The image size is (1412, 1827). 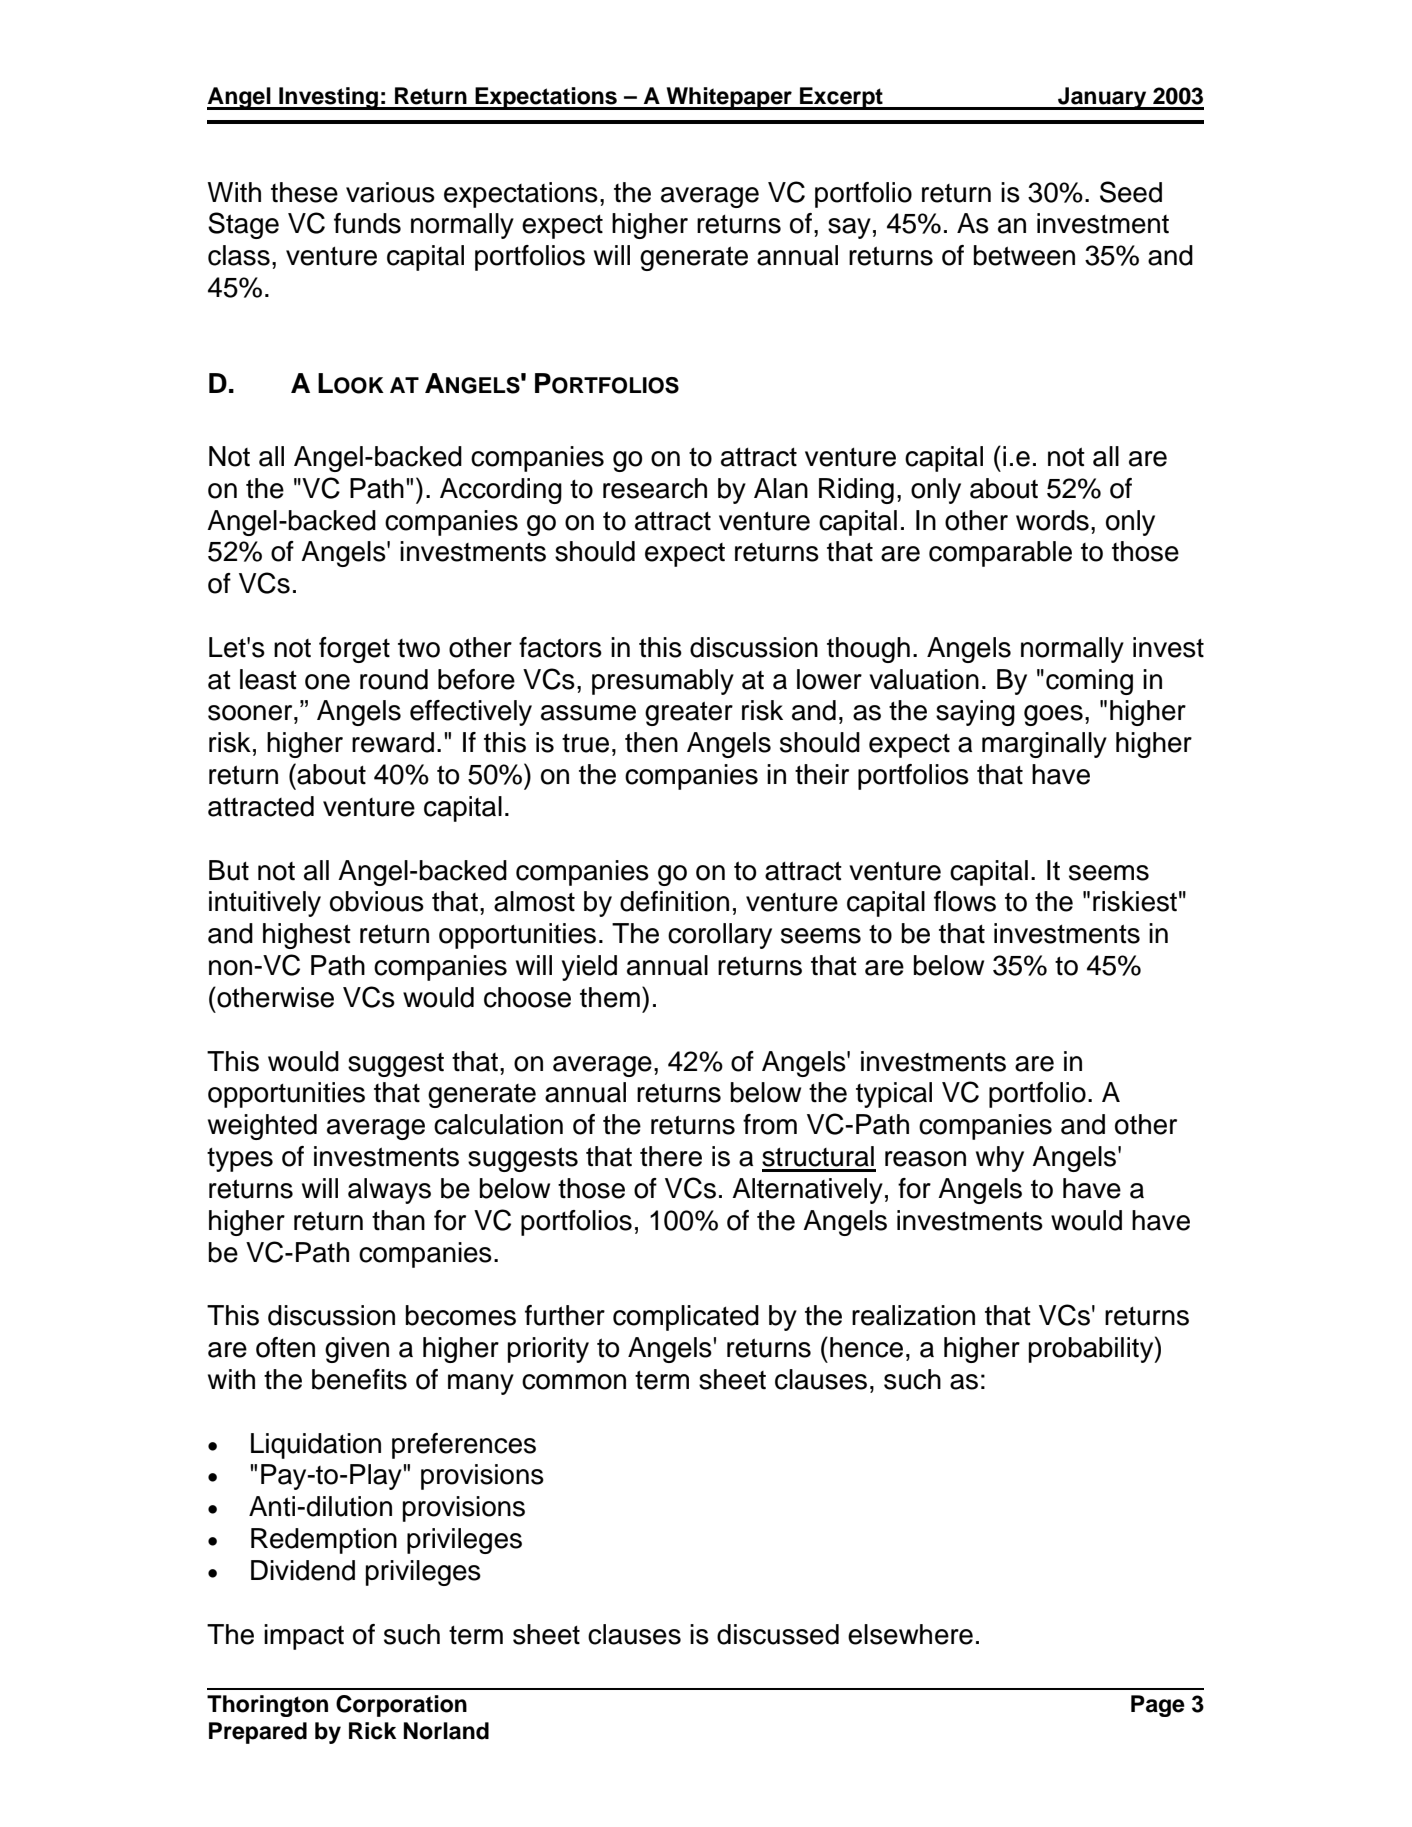 I want to click on benefits, so click(x=359, y=1379).
